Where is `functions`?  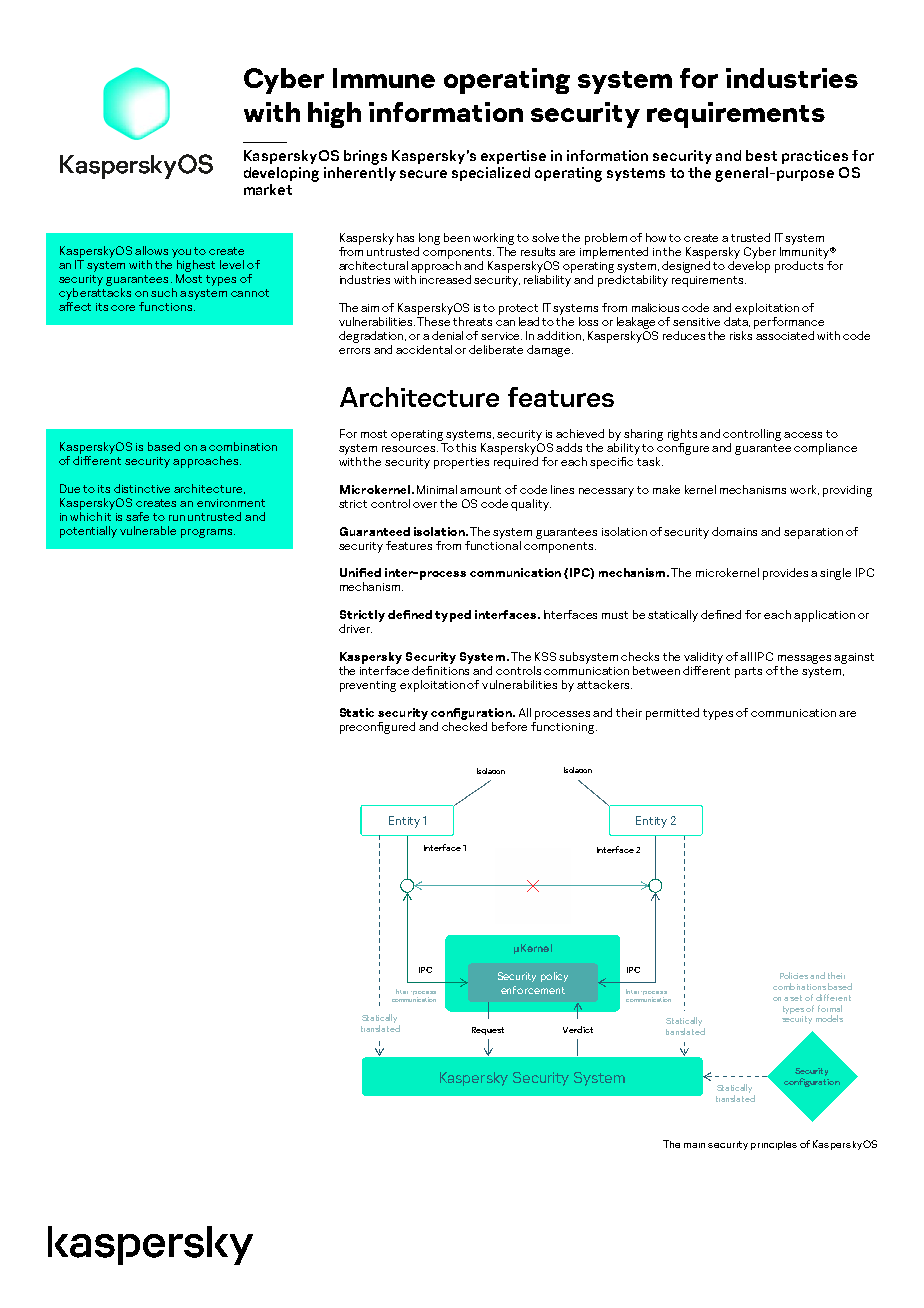
functions is located at coordinates (165, 306).
